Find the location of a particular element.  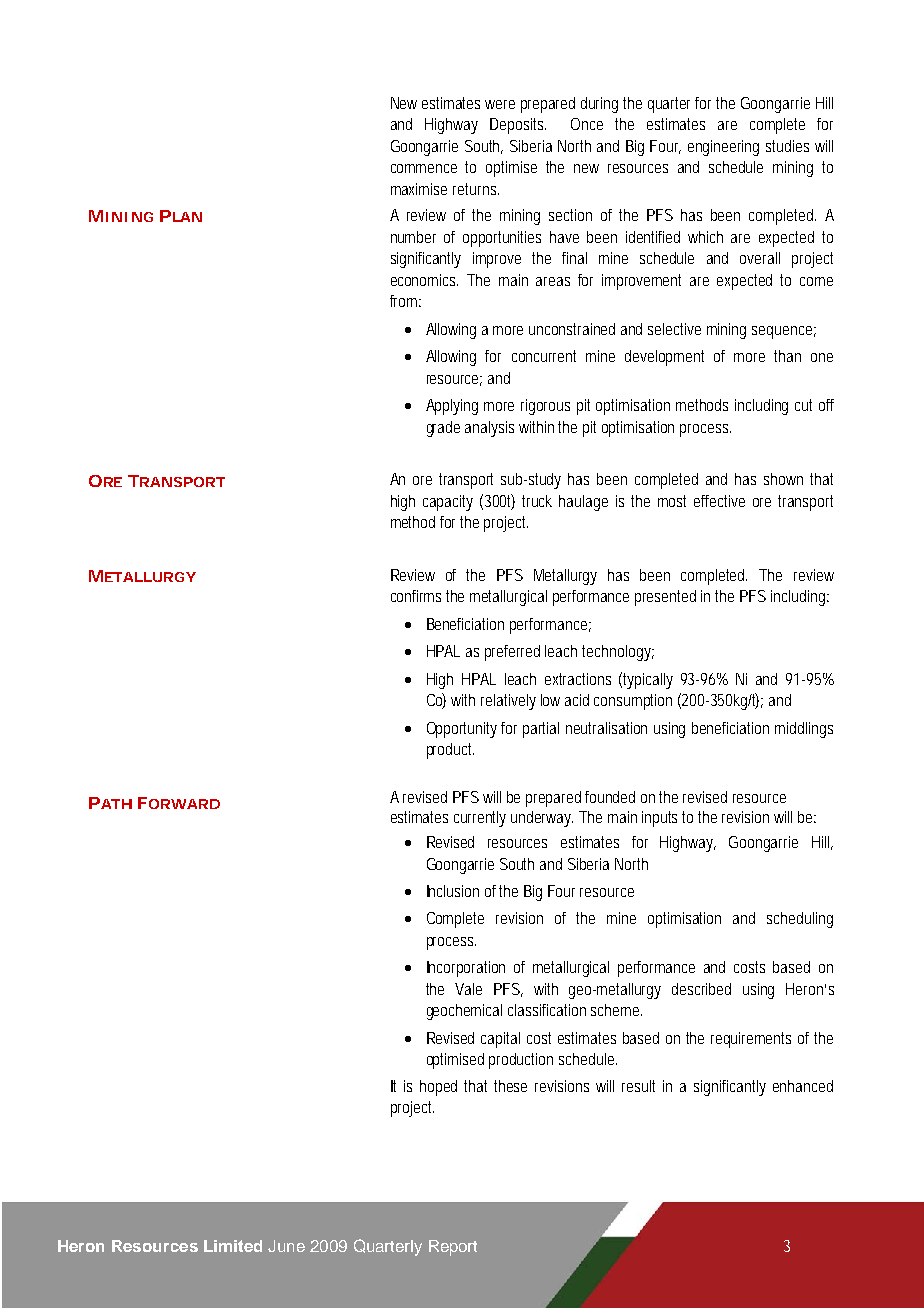

Report is located at coordinates (453, 1248).
